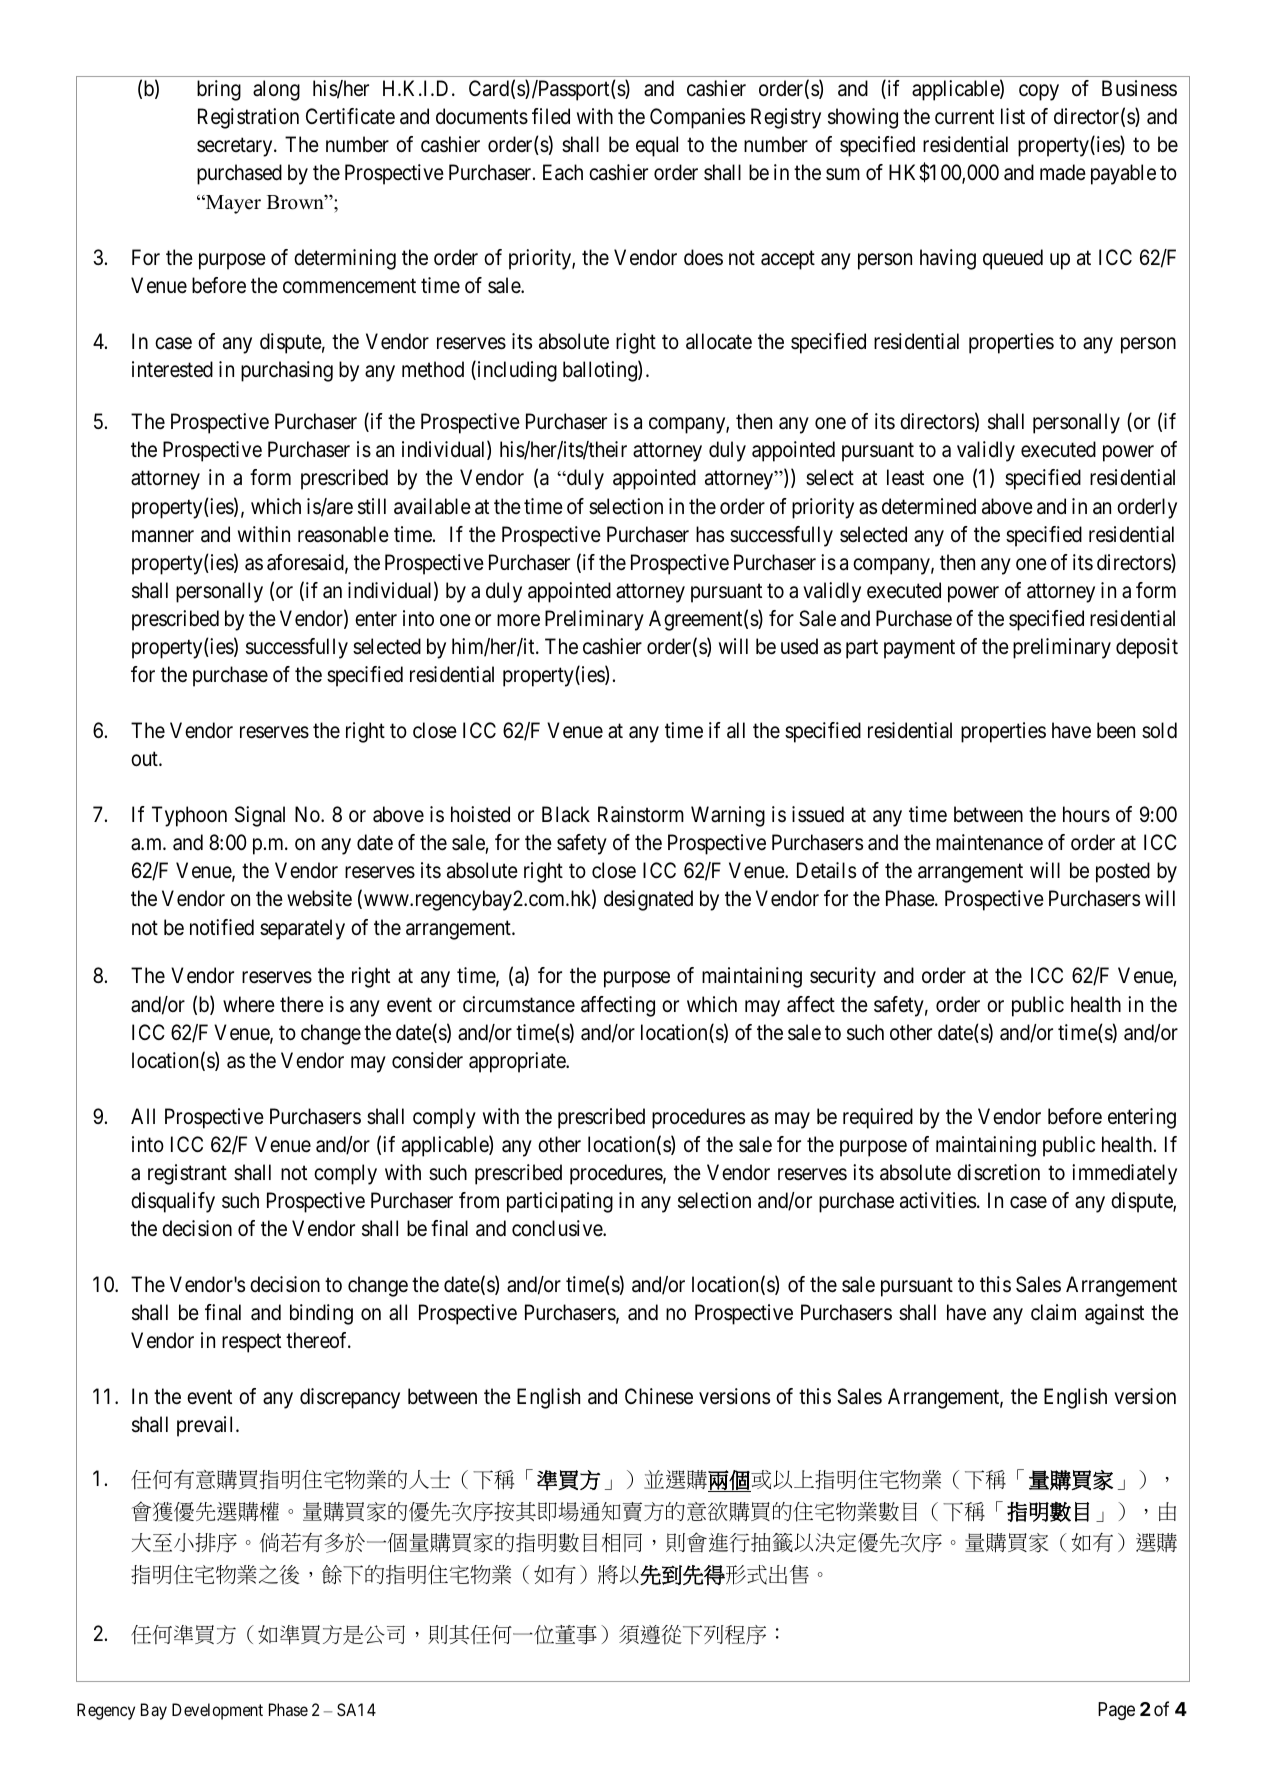 This screenshot has height=1786, width=1263. What do you see at coordinates (217, 1711) in the screenshot?
I see `Development` at bounding box center [217, 1711].
